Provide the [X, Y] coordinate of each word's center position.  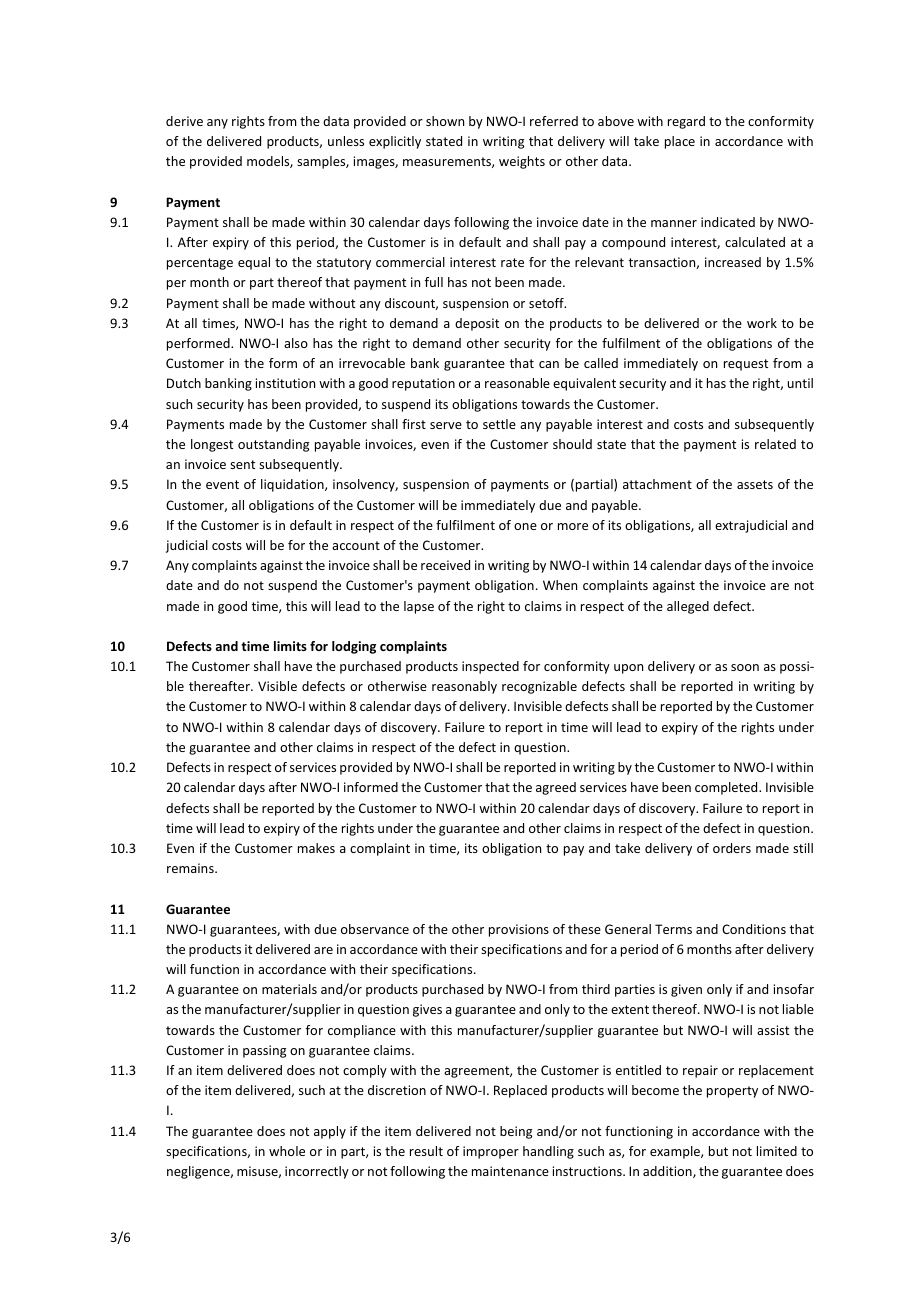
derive [184, 121]
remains [191, 868]
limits [290, 646]
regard [686, 122]
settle [499, 424]
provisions [519, 930]
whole [287, 1151]
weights [522, 162]
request [746, 365]
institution [285, 383]
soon [745, 667]
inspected [490, 667]
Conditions [754, 929]
